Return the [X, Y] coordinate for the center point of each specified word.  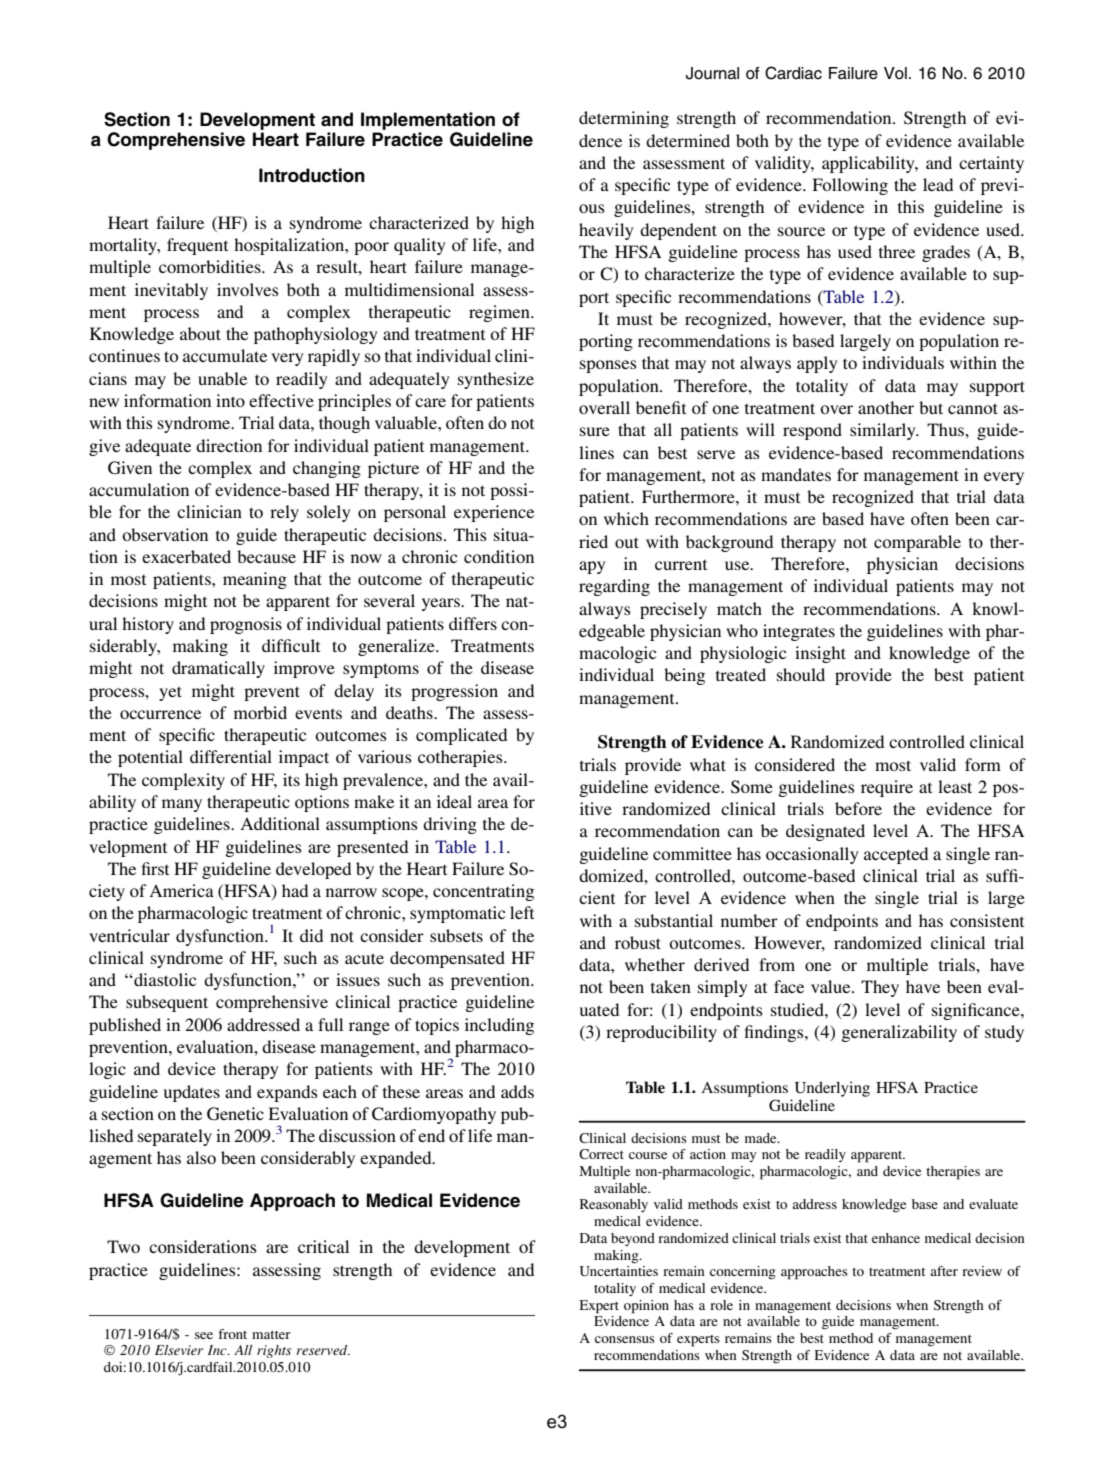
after [944, 1271]
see [204, 1335]
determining [624, 119]
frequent [197, 246]
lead [938, 184]
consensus [625, 1339]
